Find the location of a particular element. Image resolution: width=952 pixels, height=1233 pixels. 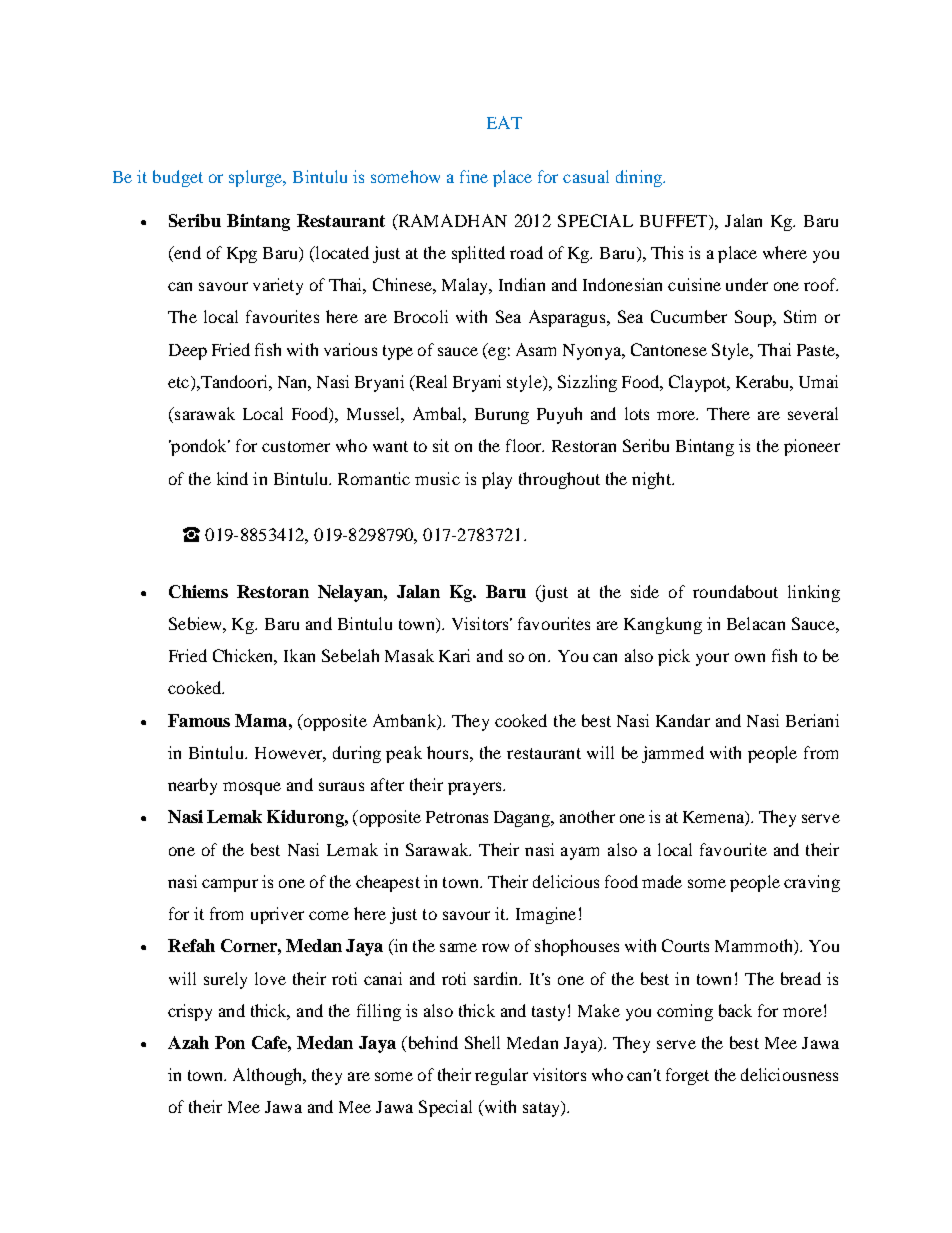

EAT is located at coordinates (504, 122).
